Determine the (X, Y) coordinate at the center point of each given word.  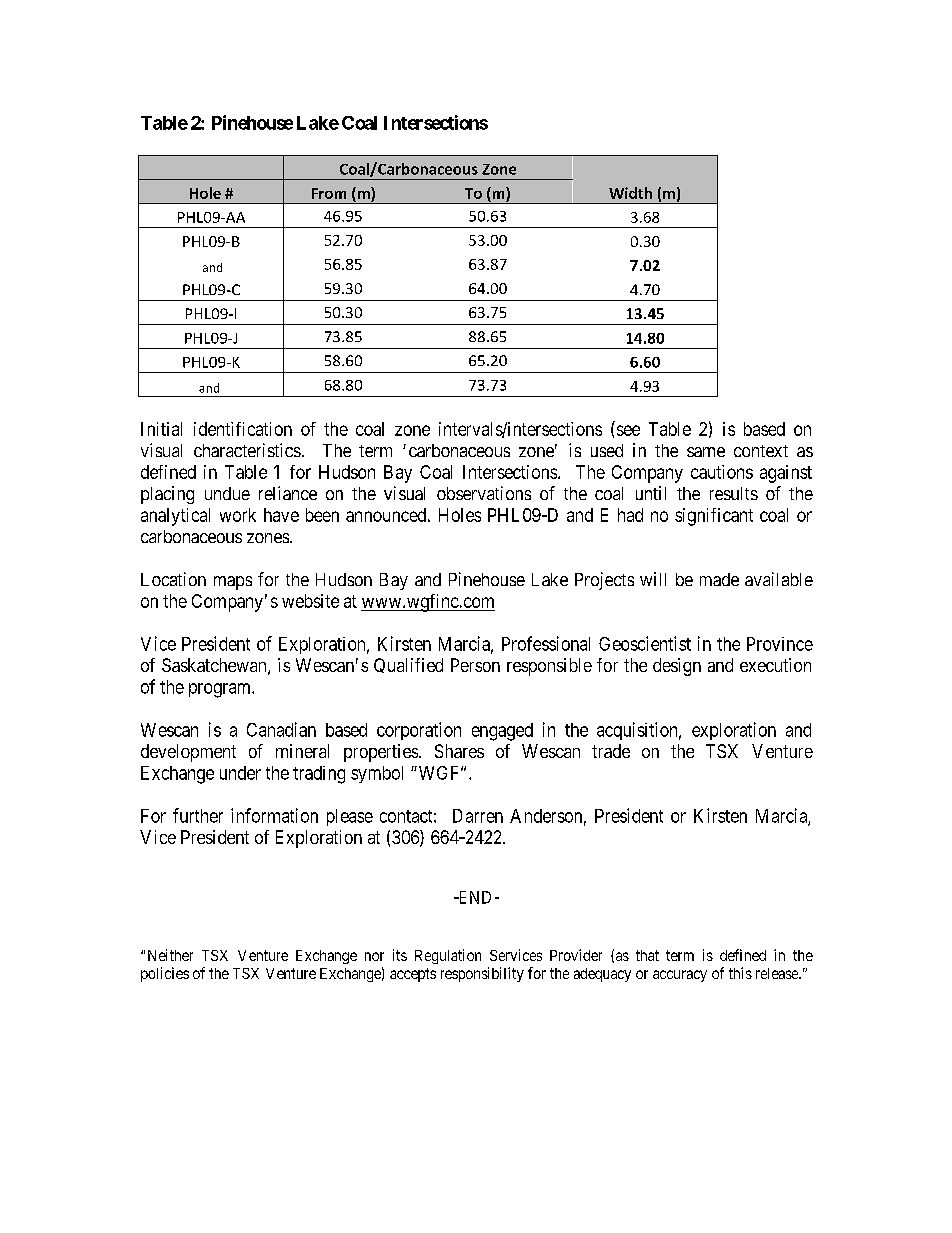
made (719, 579)
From (329, 193)
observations (484, 493)
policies (165, 974)
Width (630, 193)
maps (233, 583)
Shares (459, 751)
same (706, 452)
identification (243, 429)
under (240, 773)
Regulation (448, 956)
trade (611, 751)
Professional (546, 643)
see (628, 430)
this (740, 973)
